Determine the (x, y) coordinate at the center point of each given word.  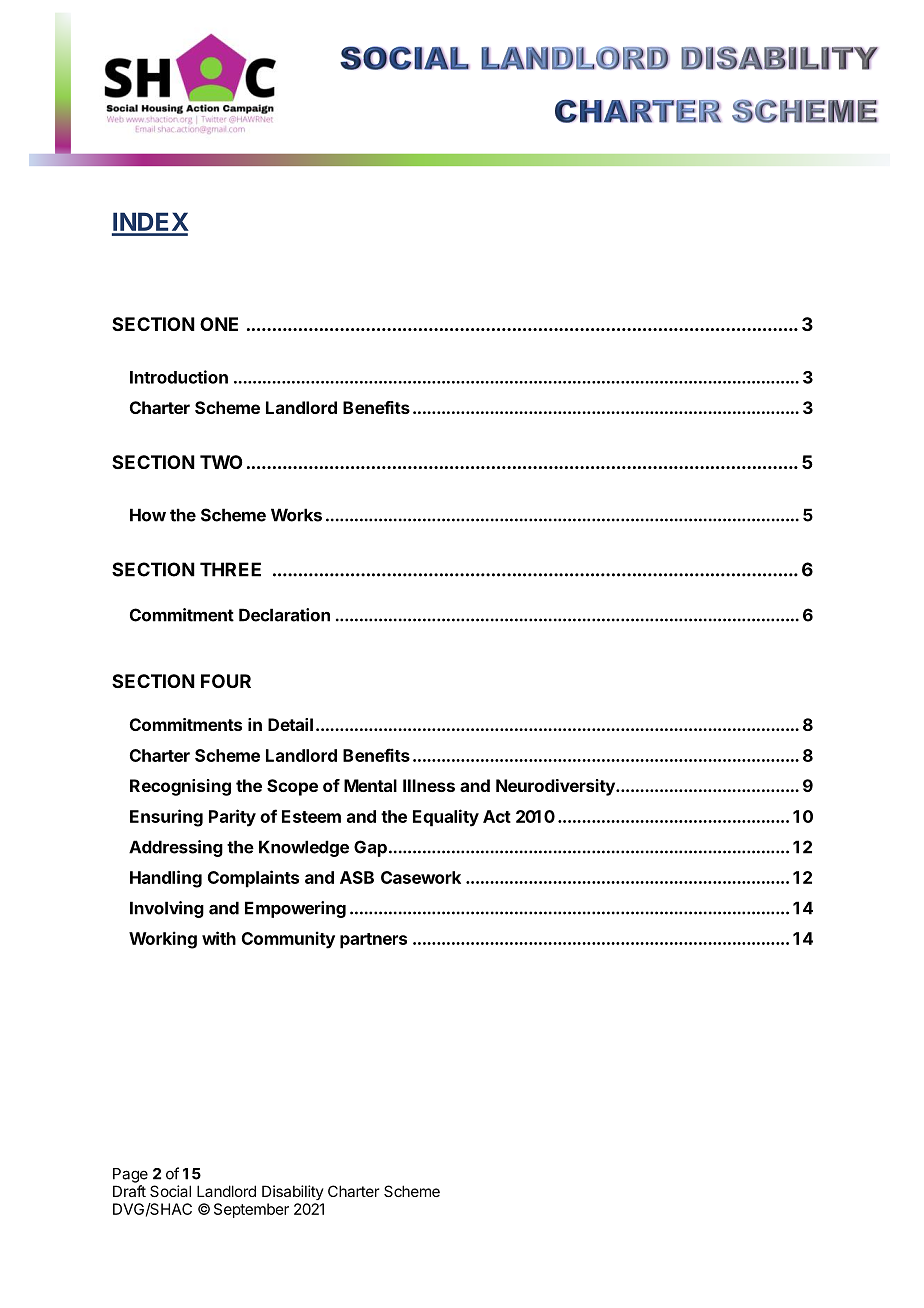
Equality (446, 818)
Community (288, 940)
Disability (293, 1192)
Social (170, 1191)
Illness (429, 785)
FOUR (226, 681)
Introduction (179, 377)
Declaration (284, 615)
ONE (219, 324)
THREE (230, 569)
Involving (167, 909)
